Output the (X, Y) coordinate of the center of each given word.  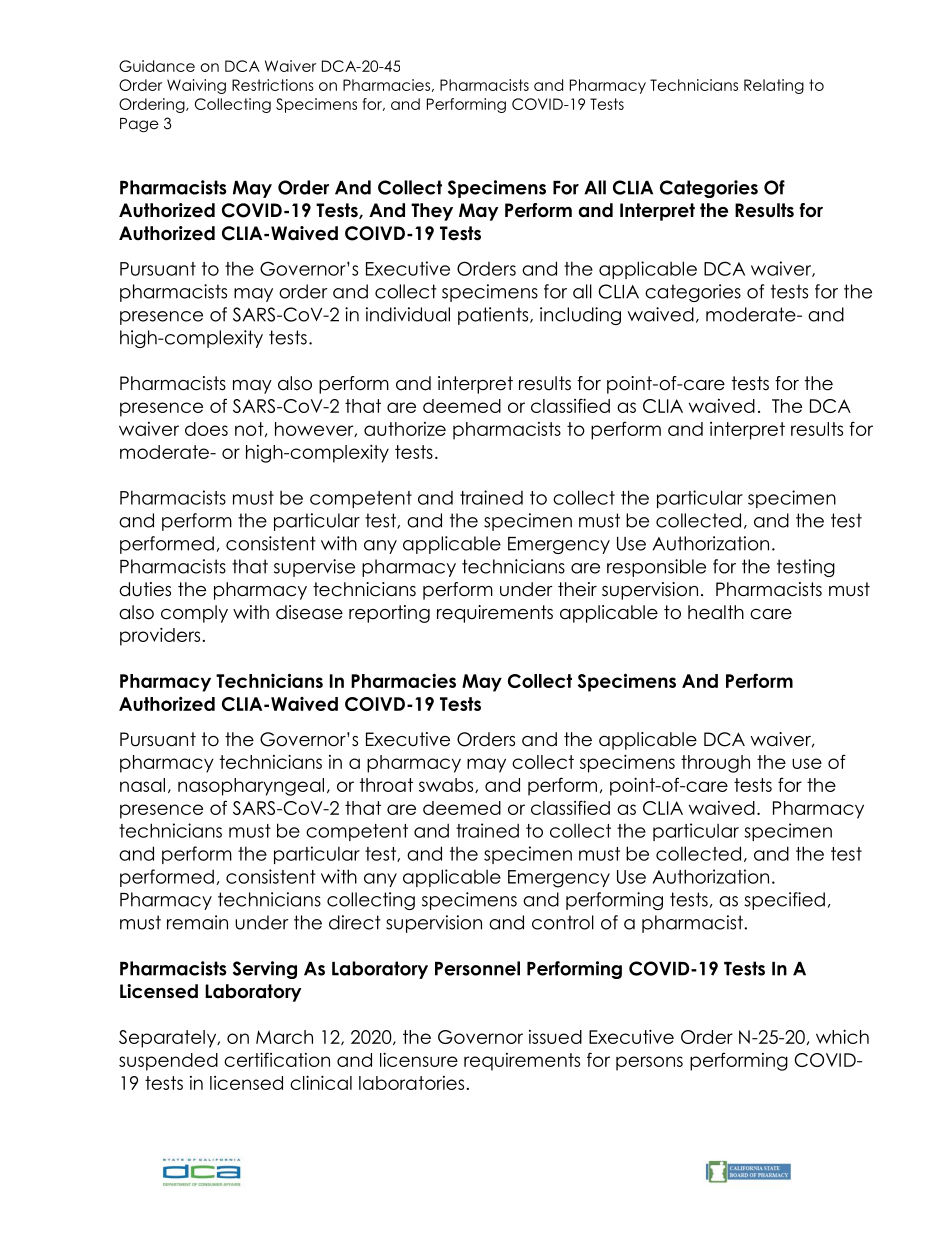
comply (194, 614)
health (716, 612)
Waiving (196, 86)
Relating (774, 86)
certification (277, 1059)
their (577, 589)
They (432, 212)
